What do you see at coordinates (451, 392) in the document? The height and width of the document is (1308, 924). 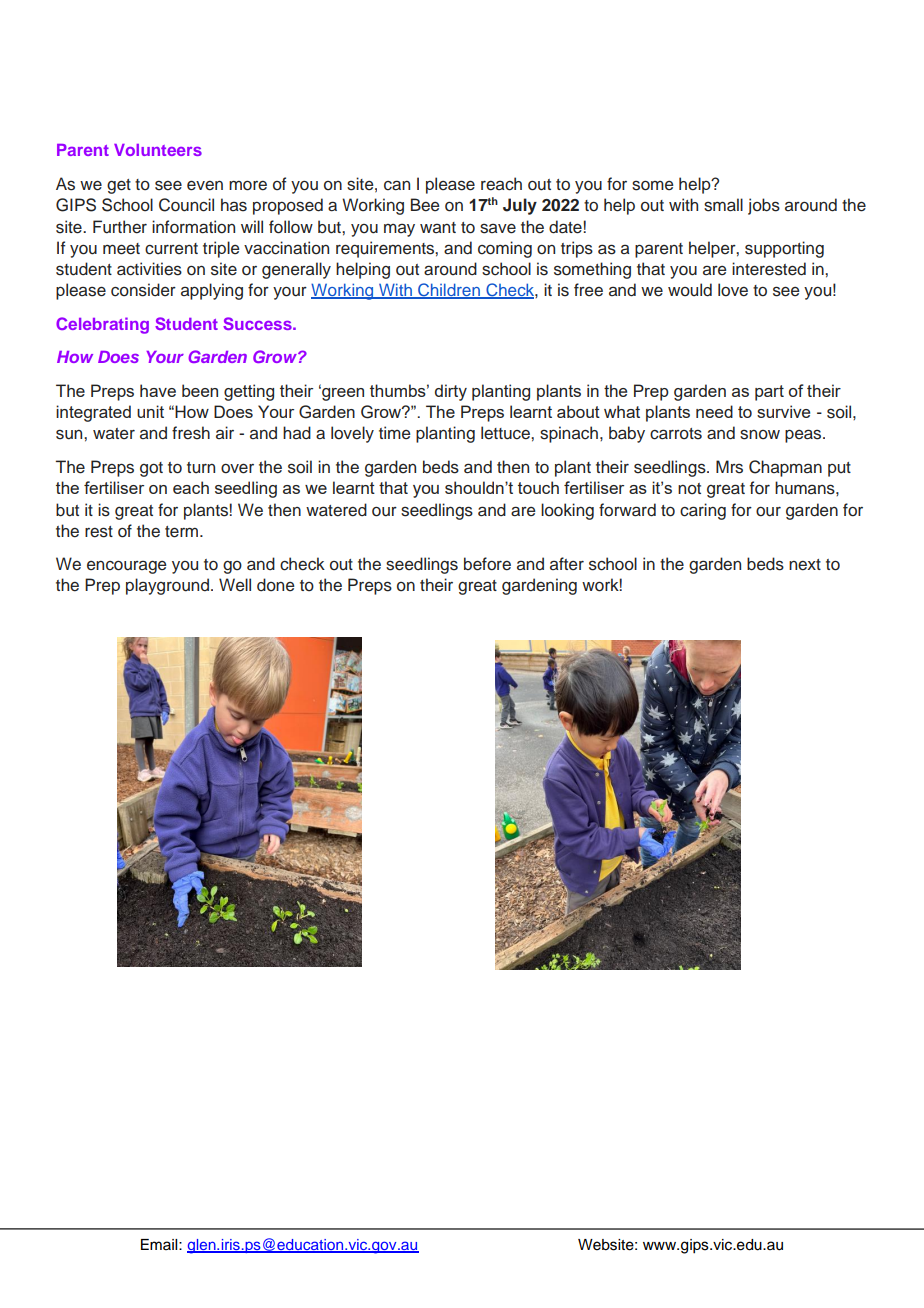 I see `dirty` at bounding box center [451, 392].
